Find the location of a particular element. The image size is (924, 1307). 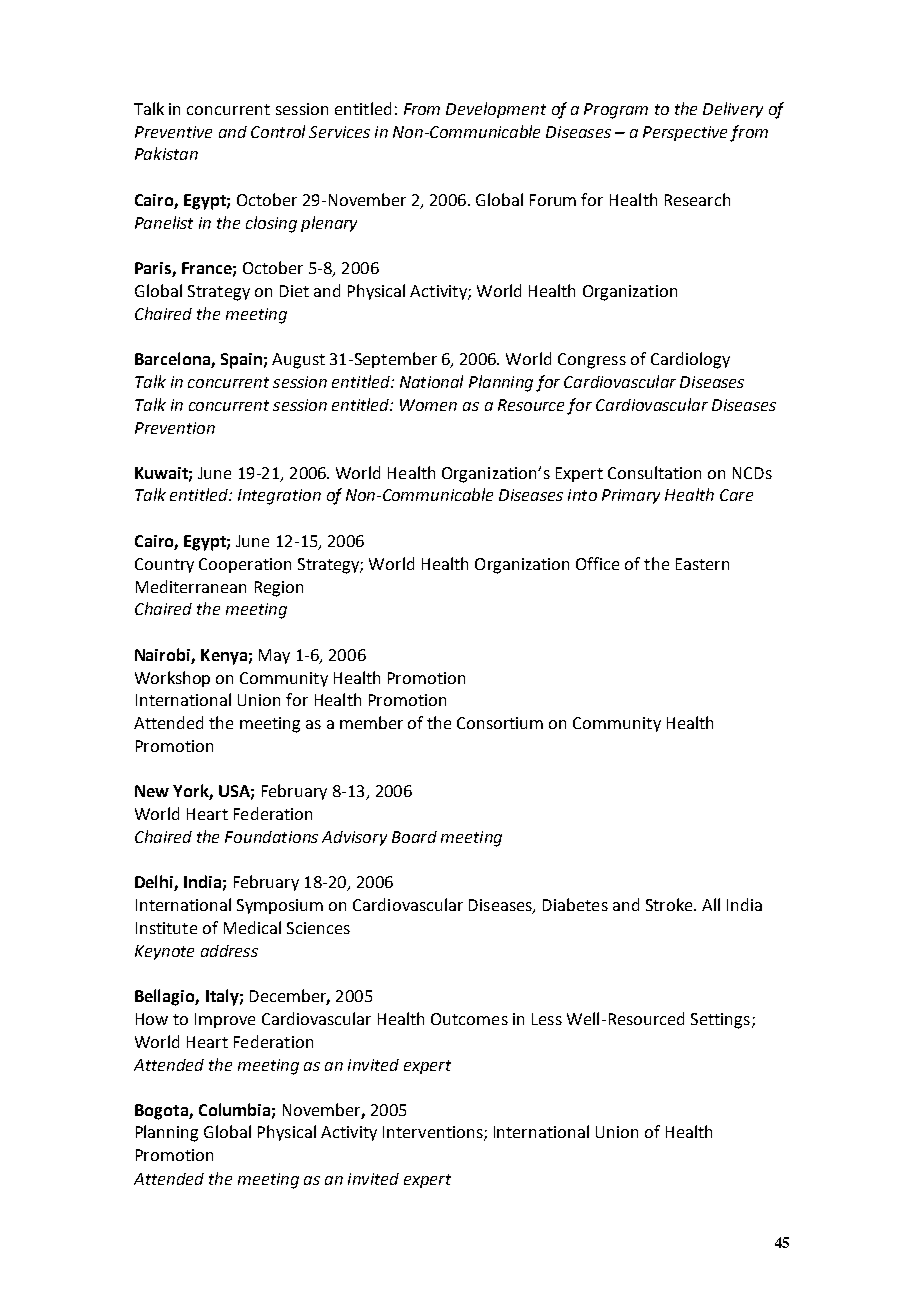

Interventions is located at coordinates (434, 1133).
